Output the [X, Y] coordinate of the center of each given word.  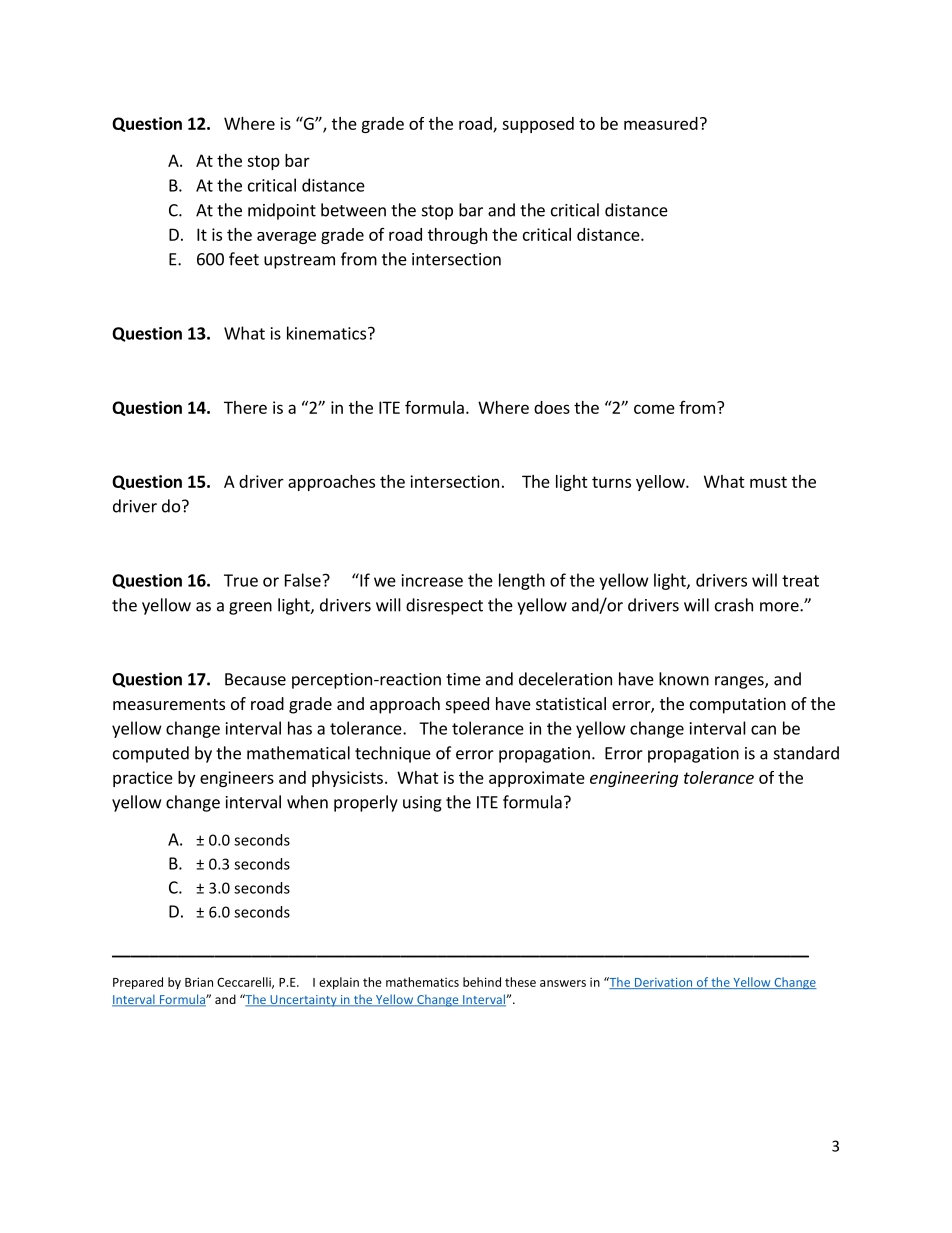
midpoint [282, 211]
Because [255, 679]
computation [738, 705]
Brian [199, 982]
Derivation [663, 983]
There [245, 407]
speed [467, 705]
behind [482, 982]
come [654, 409]
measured [661, 123]
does [552, 407]
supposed [538, 125]
